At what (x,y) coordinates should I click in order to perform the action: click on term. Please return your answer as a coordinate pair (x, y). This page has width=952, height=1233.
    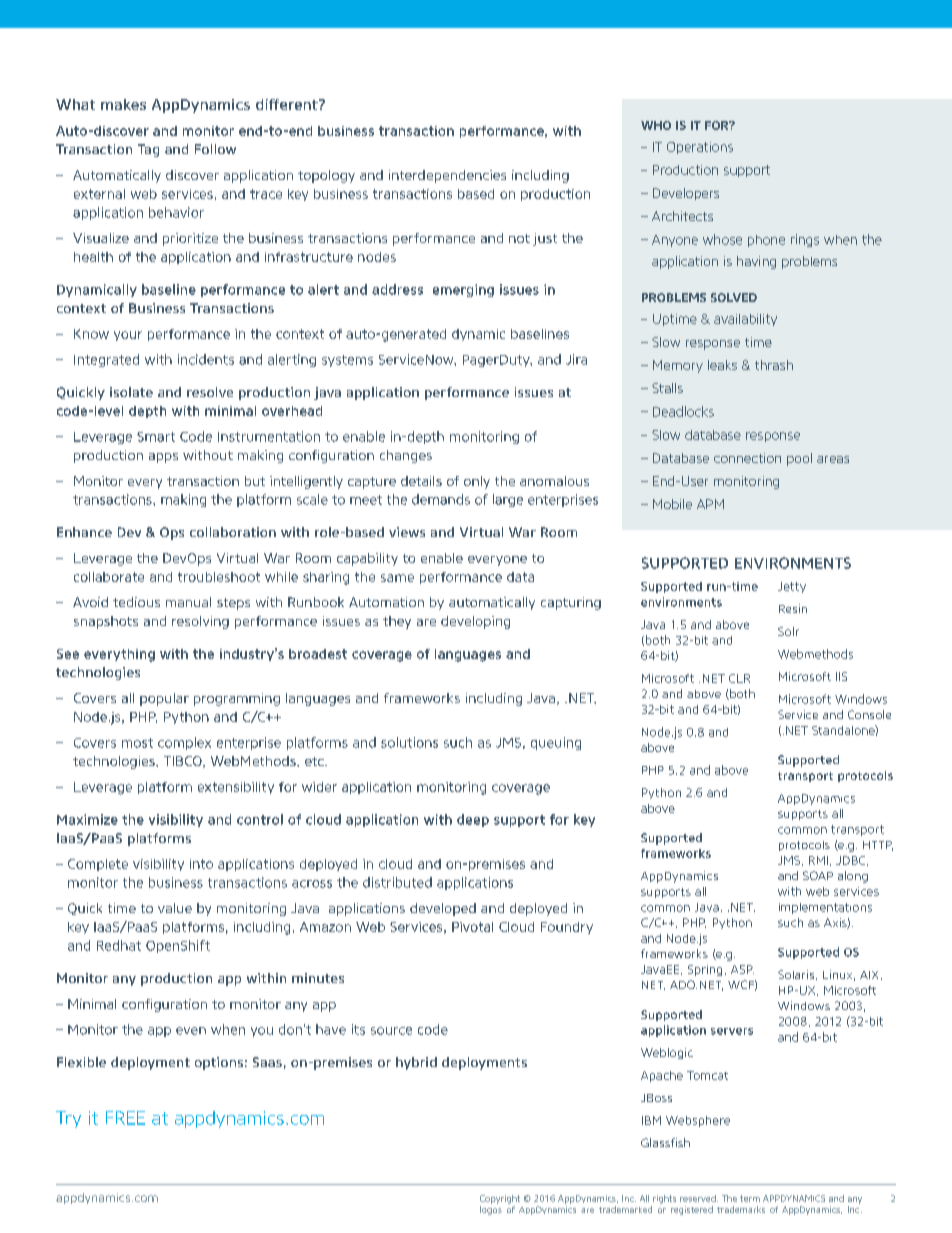
    Looking at the image, I should click on (750, 1198).
